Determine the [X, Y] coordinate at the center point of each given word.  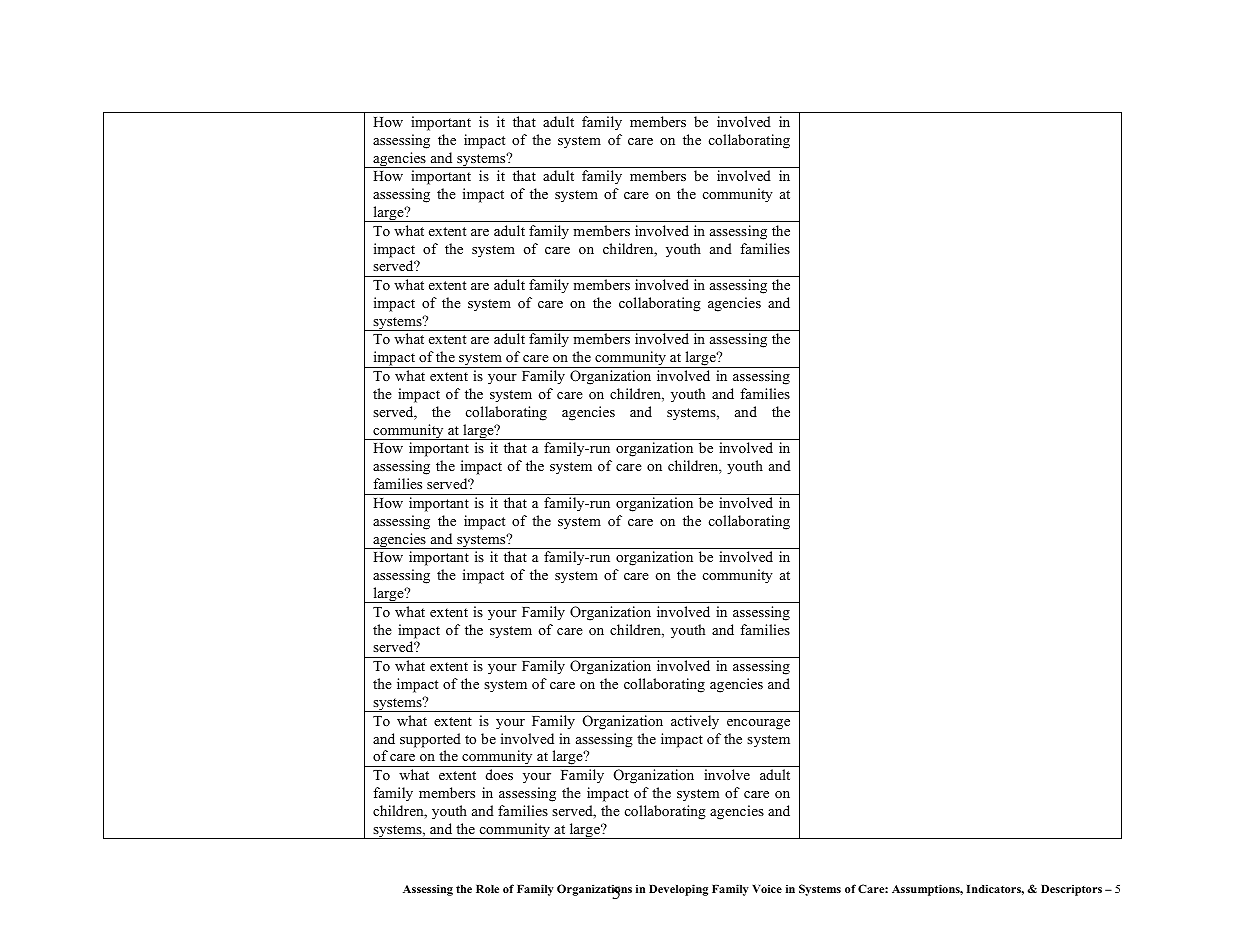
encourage [758, 724]
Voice [767, 889]
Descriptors [1071, 890]
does [499, 774]
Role [487, 889]
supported [430, 740]
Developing [678, 890]
